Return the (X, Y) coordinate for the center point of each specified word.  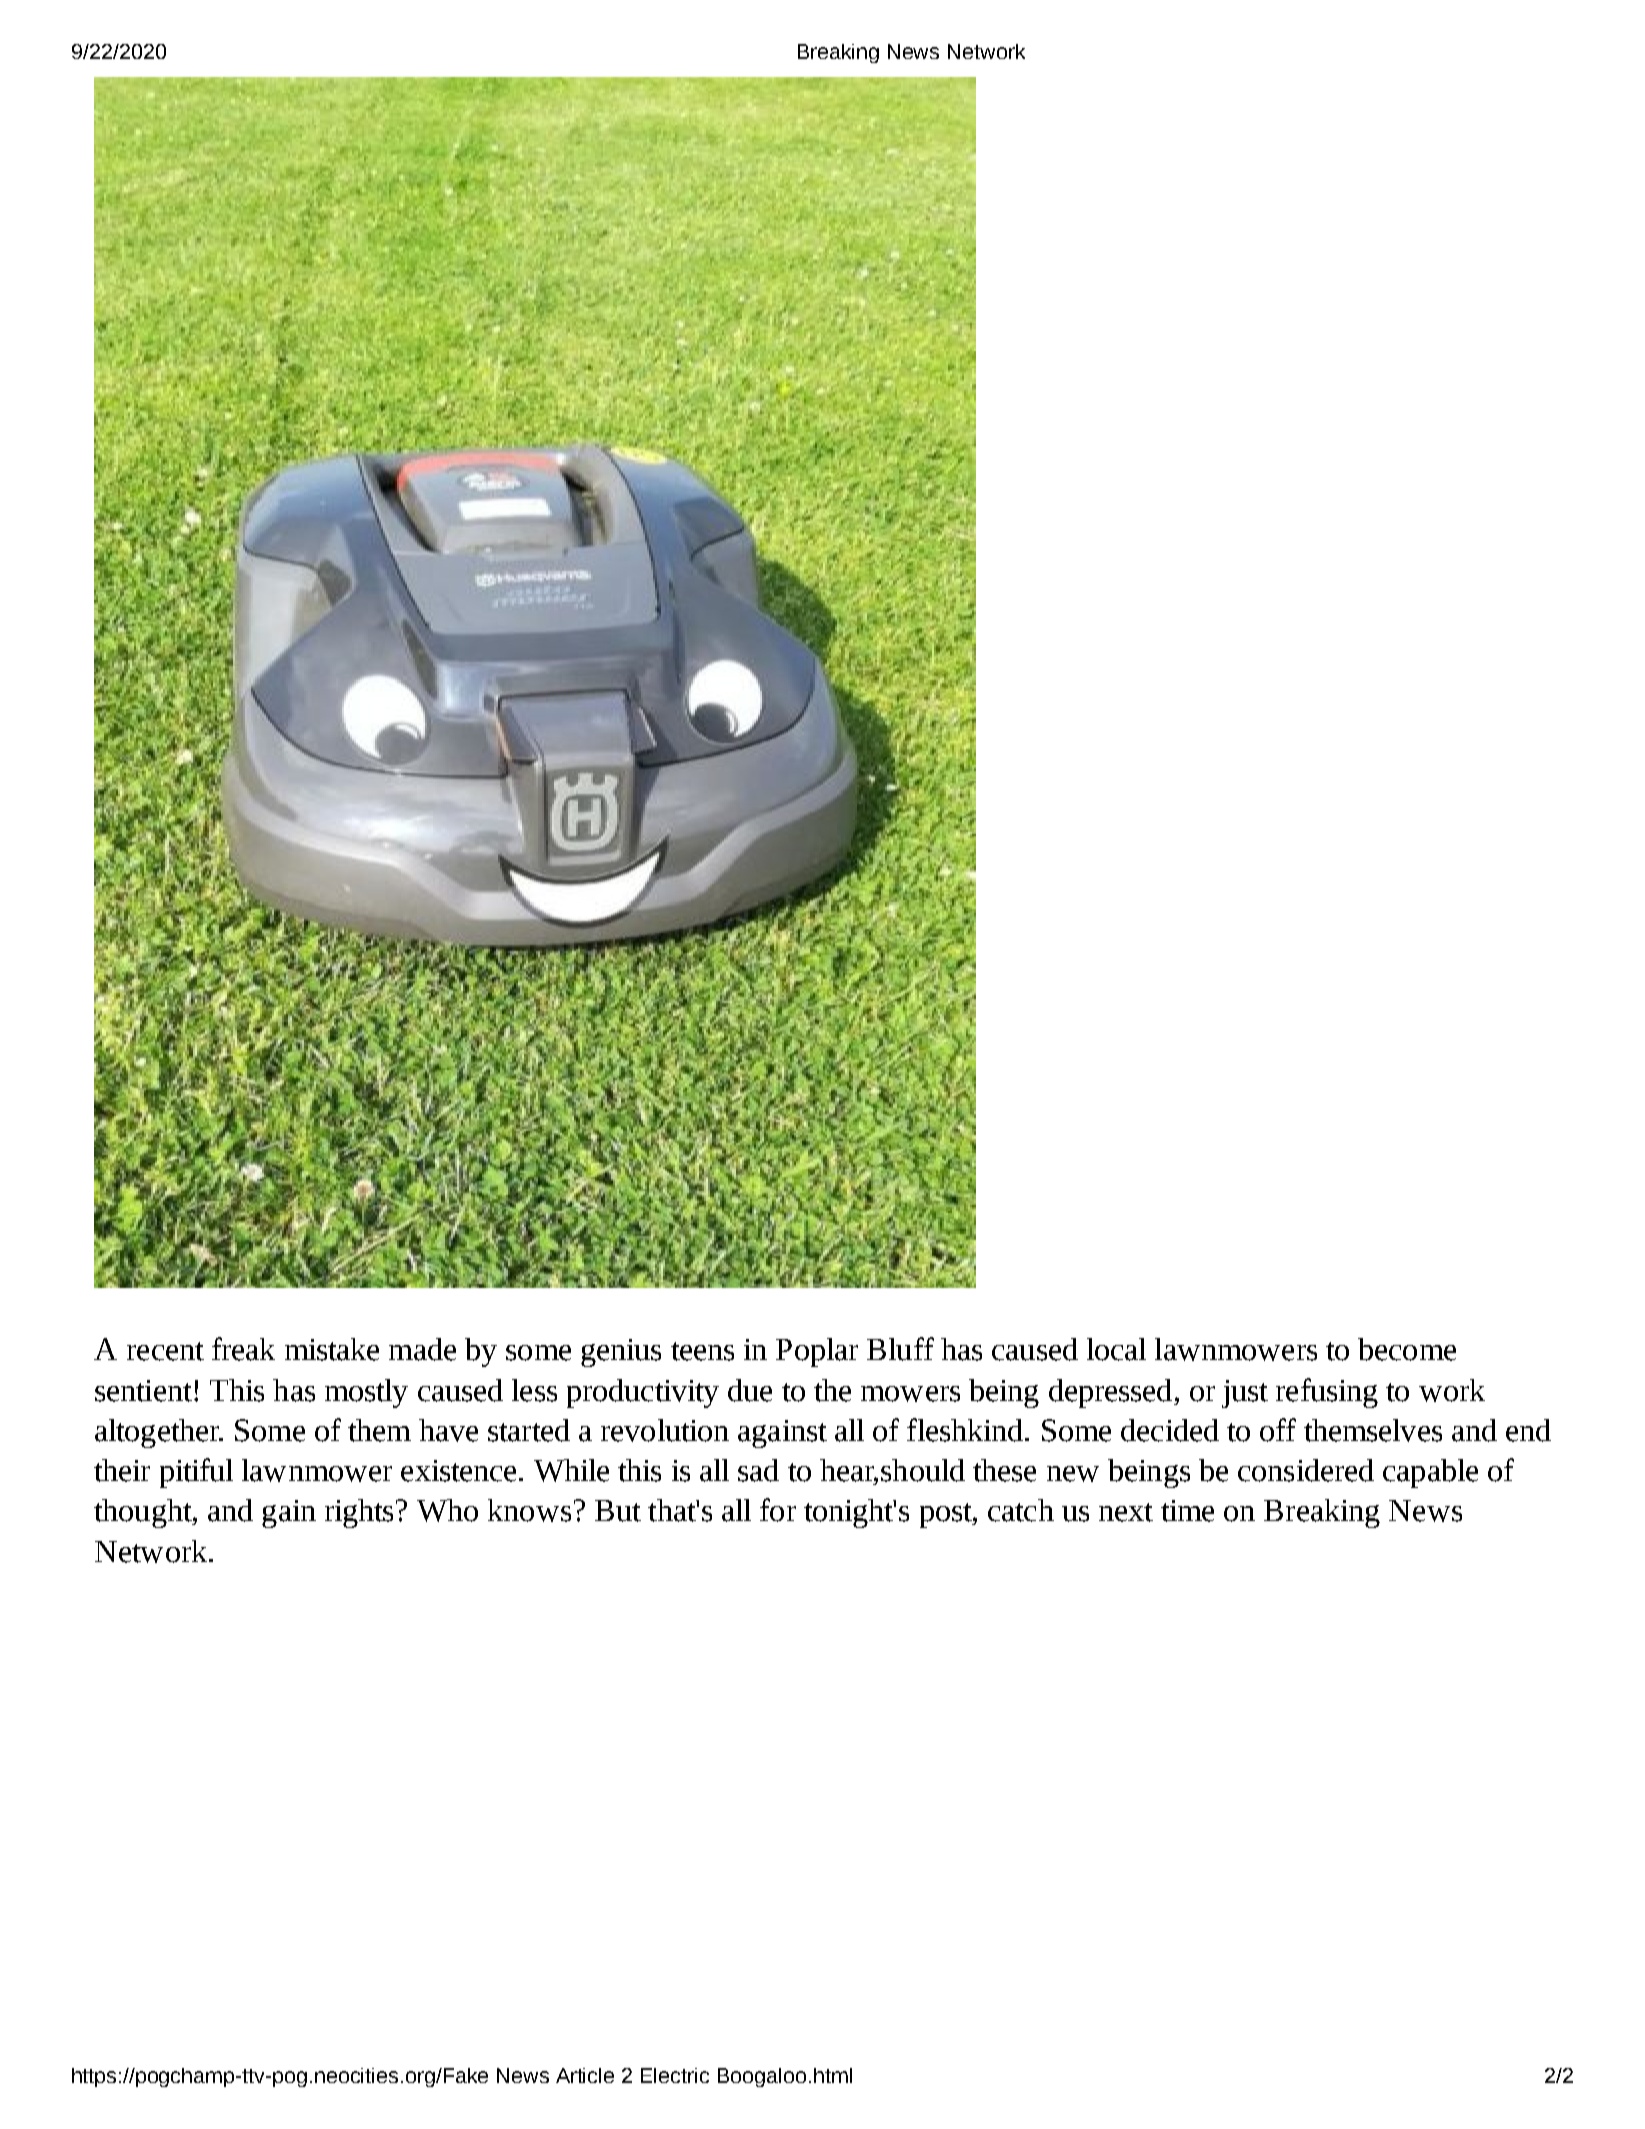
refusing (1327, 1393)
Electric (675, 2075)
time (1187, 1511)
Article (585, 2075)
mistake (332, 1349)
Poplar (817, 1352)
